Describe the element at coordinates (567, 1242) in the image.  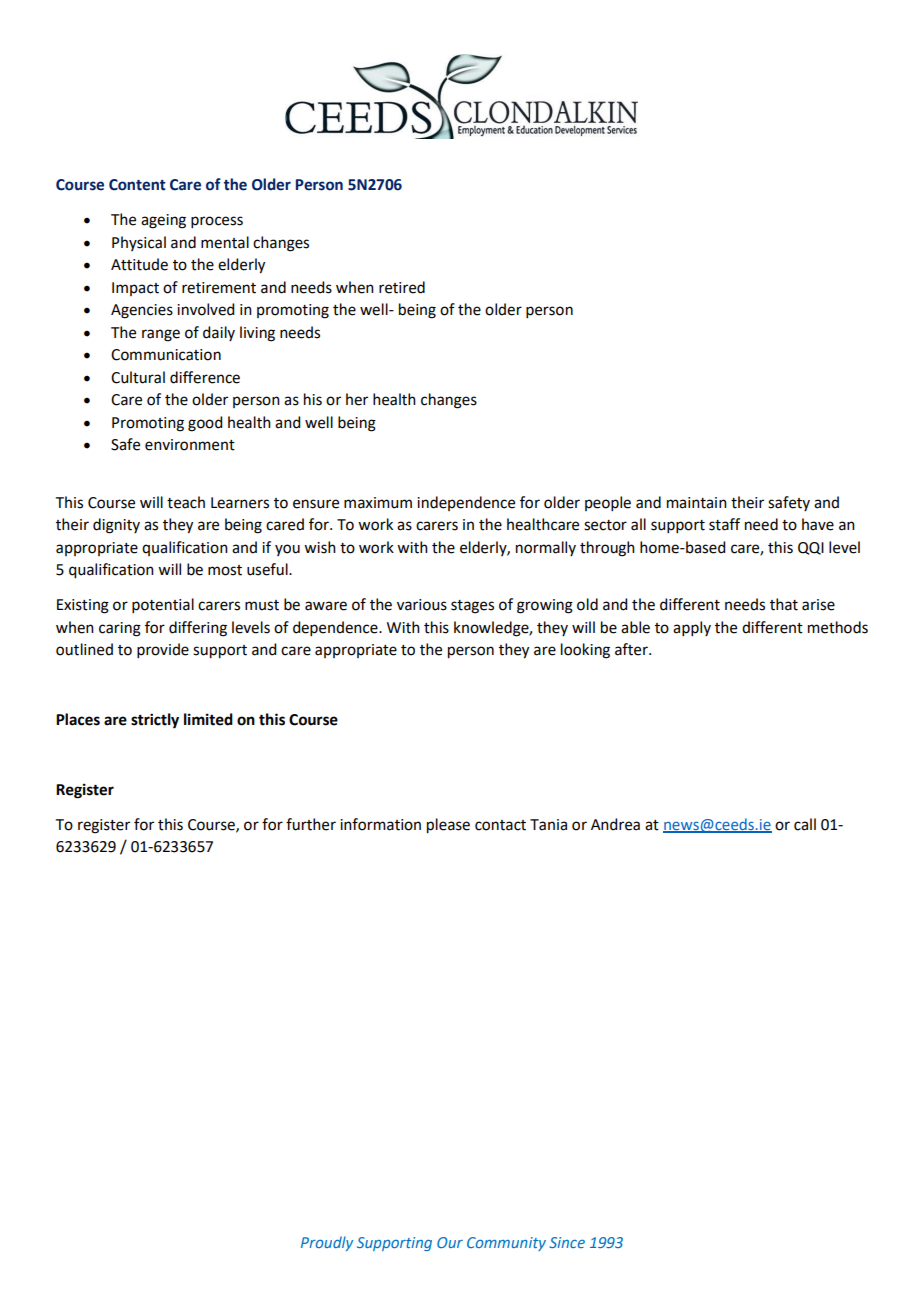
I see `Since` at that location.
